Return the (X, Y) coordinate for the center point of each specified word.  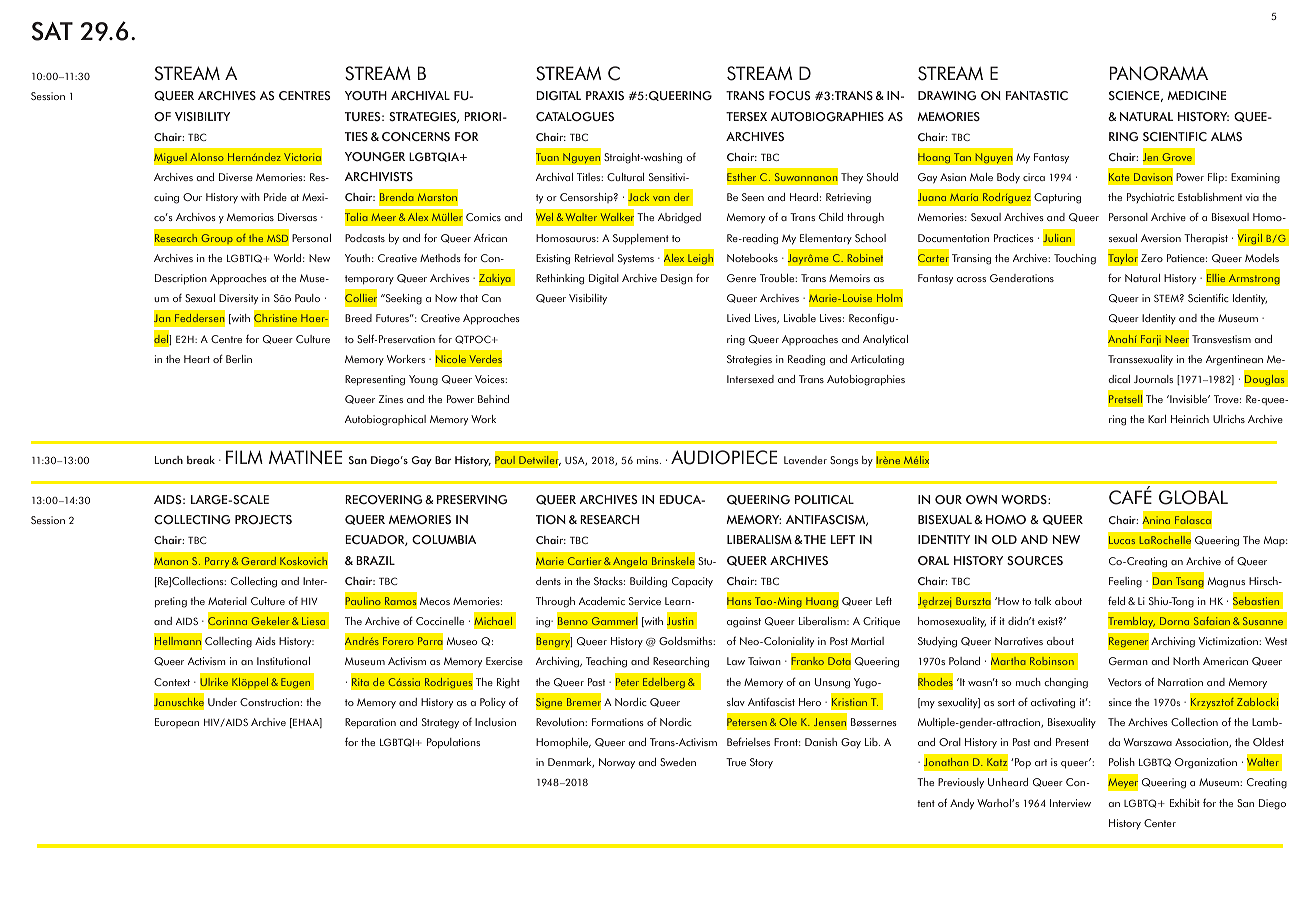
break (201, 460)
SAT (52, 31)
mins (649, 460)
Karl (1157, 419)
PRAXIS (605, 95)
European (177, 723)
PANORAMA (1159, 73)
